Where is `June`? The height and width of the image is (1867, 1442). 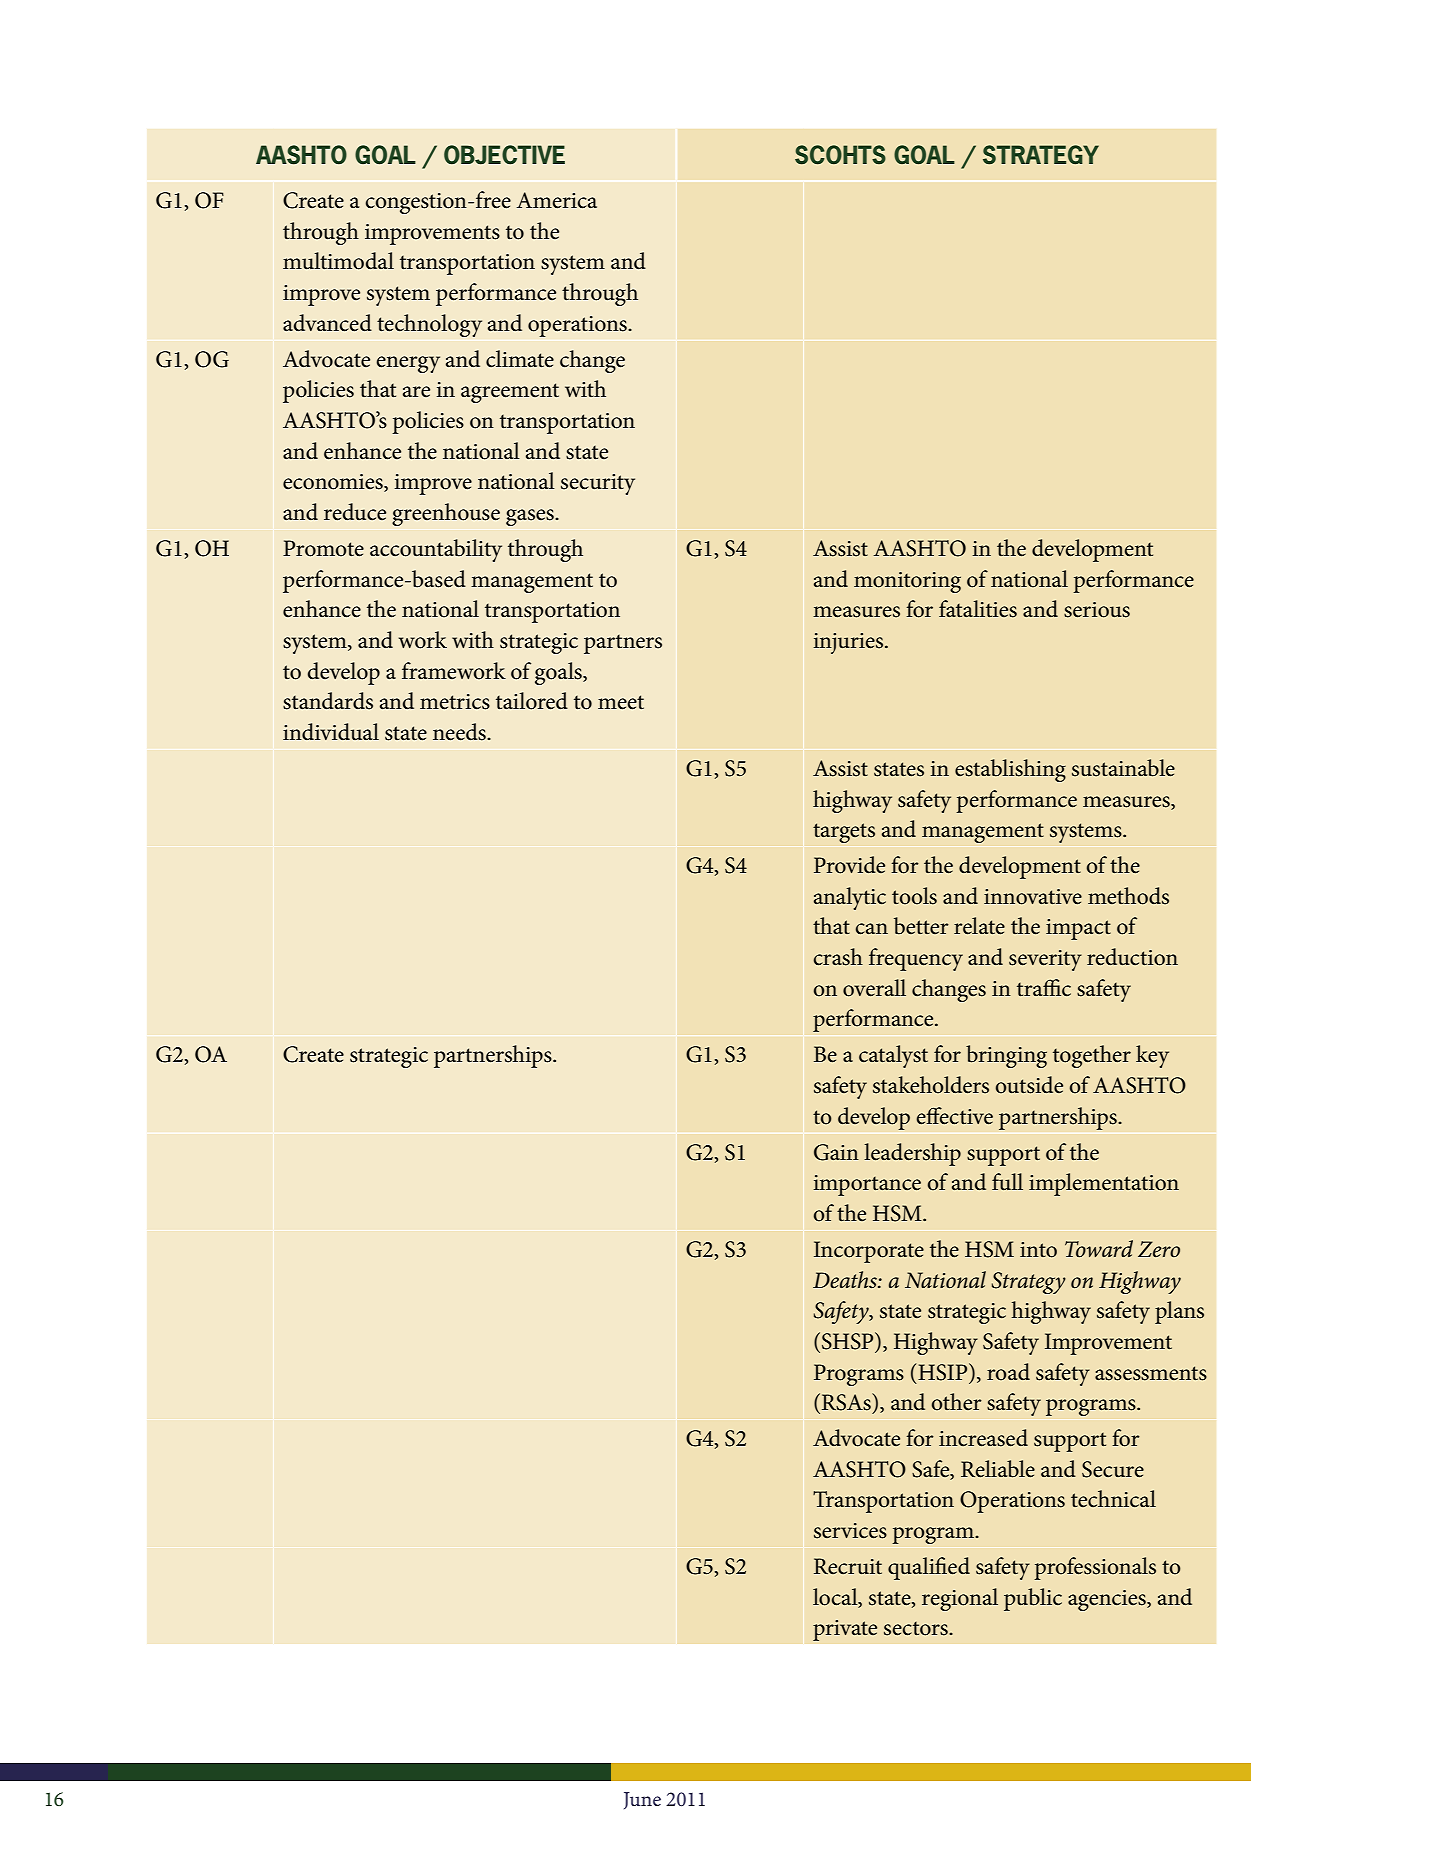 June is located at coordinates (642, 1800).
